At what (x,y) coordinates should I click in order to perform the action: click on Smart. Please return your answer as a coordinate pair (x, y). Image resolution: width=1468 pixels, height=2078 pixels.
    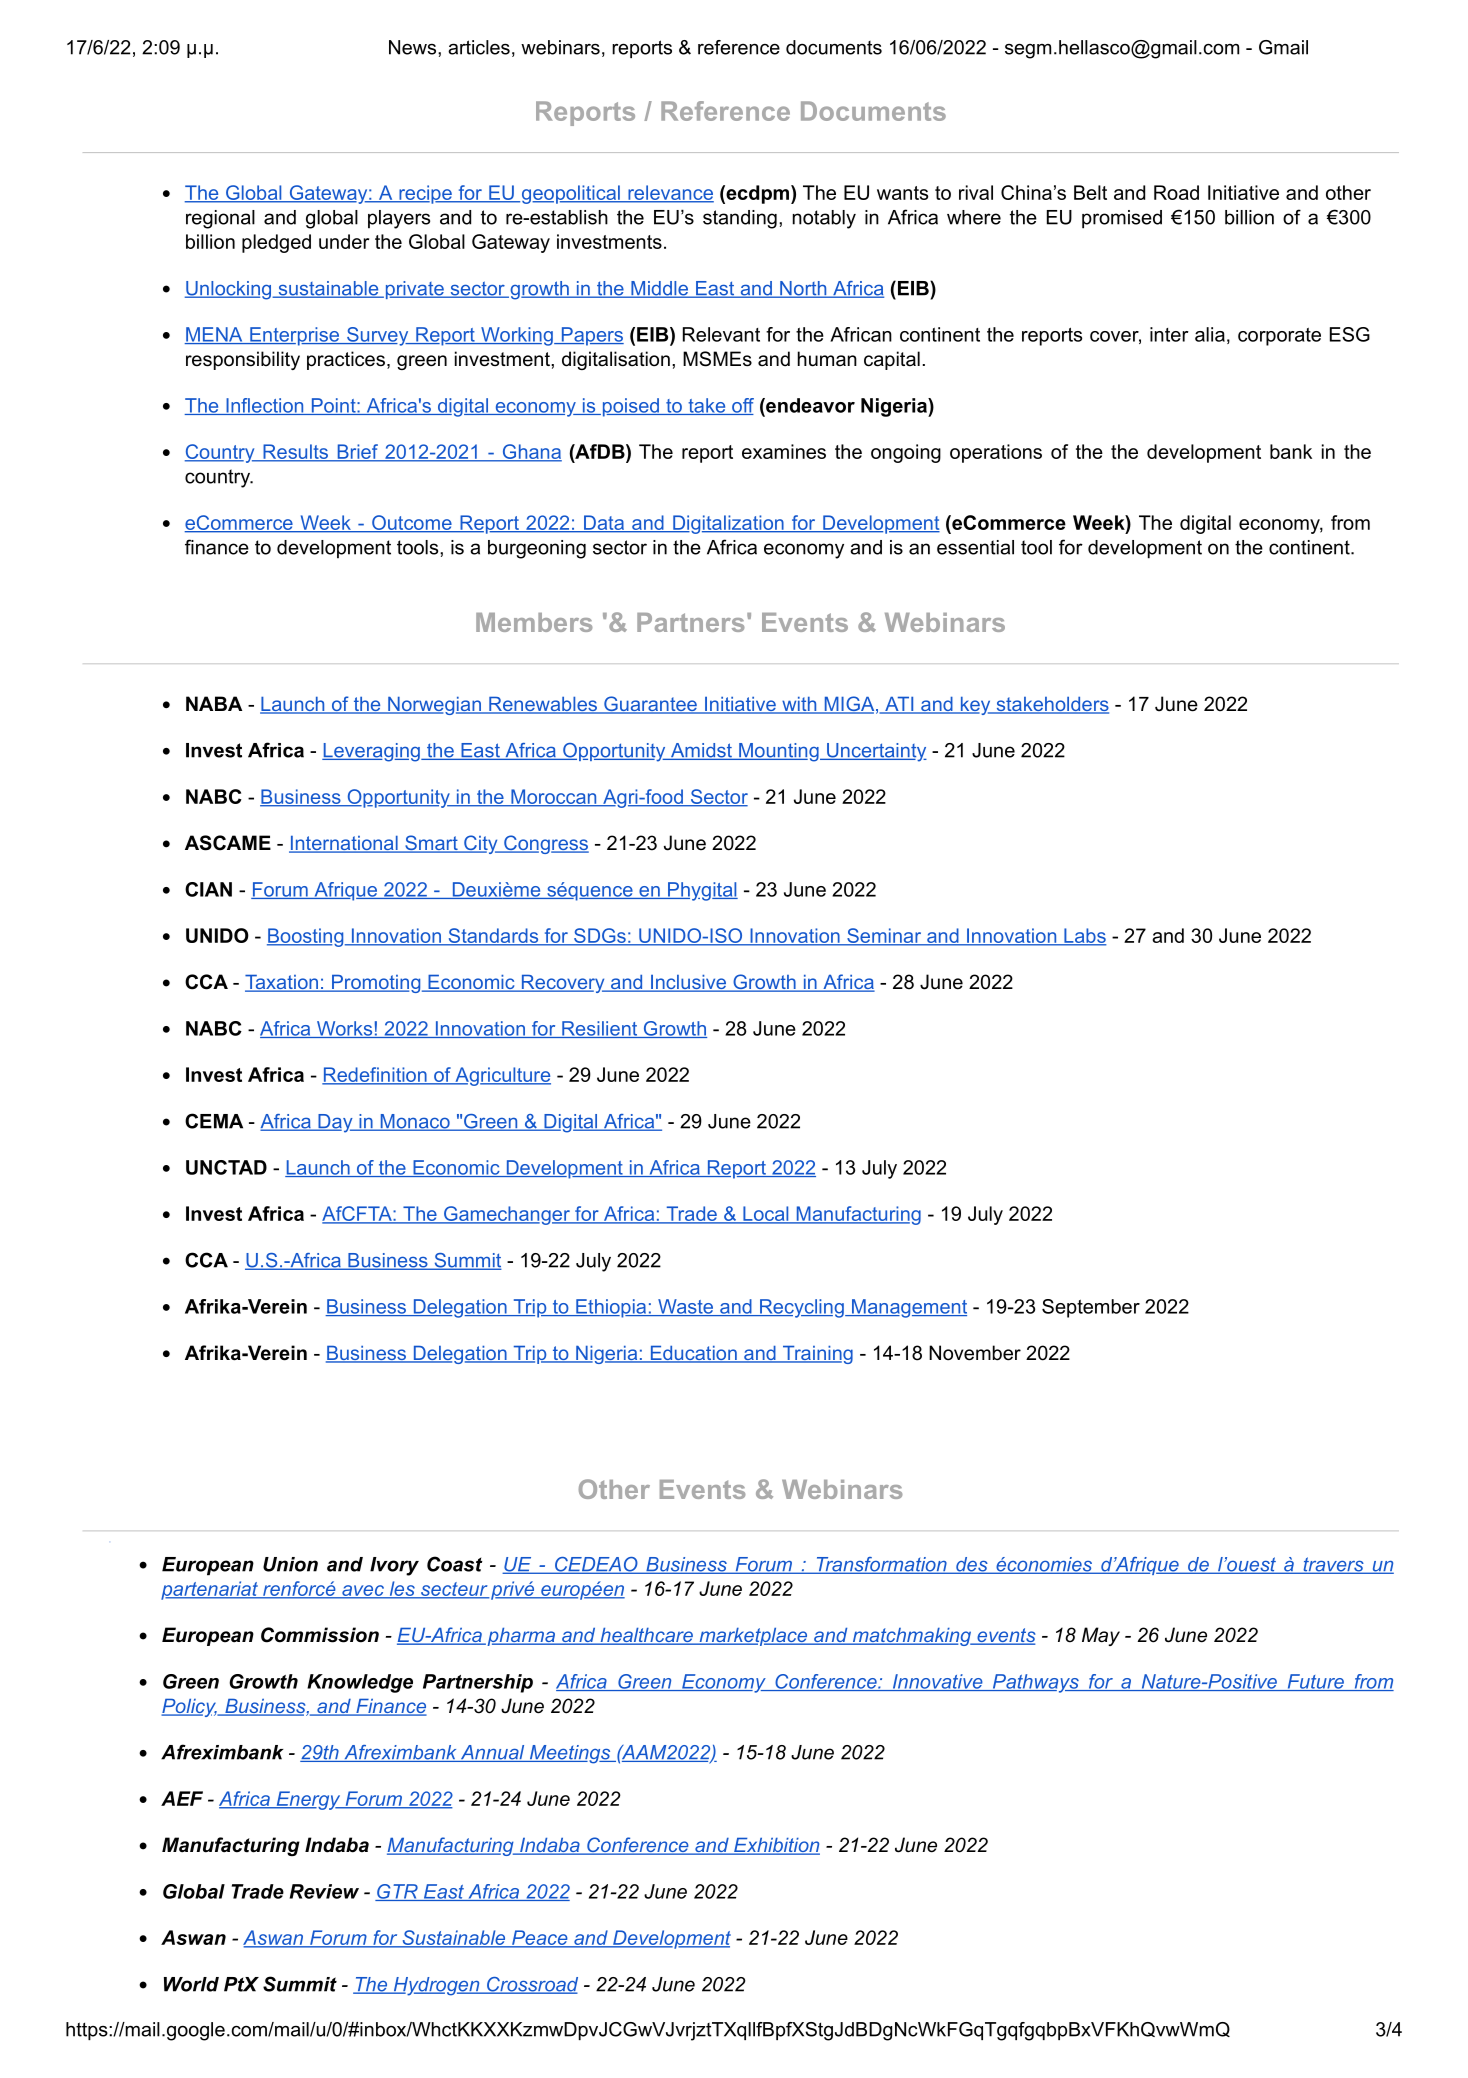
    Looking at the image, I should click on (431, 844).
